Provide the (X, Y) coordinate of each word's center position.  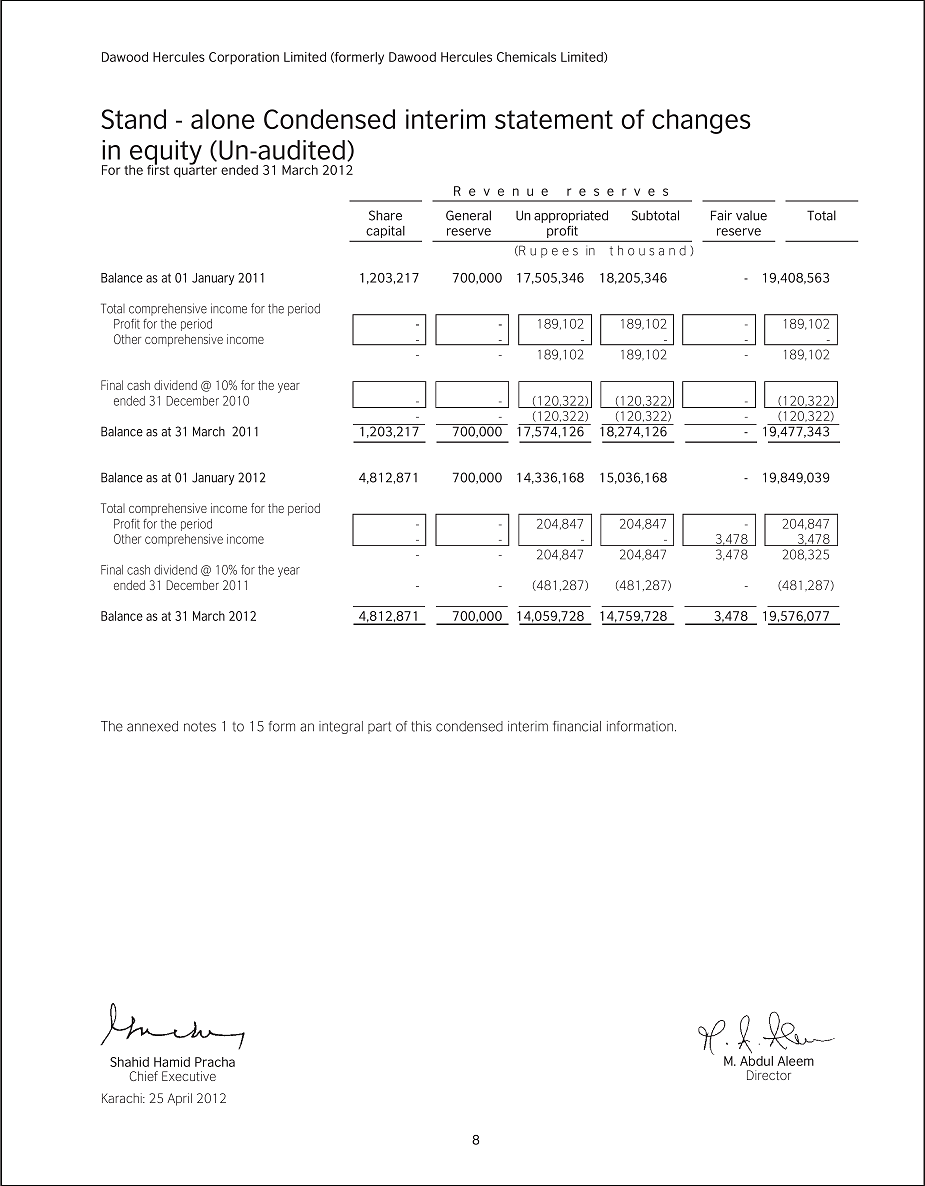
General (468, 215)
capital (385, 233)
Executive (189, 1076)
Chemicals (526, 57)
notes (200, 726)
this (421, 726)
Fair (721, 215)
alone (223, 119)
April (179, 1099)
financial (577, 726)
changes (701, 121)
